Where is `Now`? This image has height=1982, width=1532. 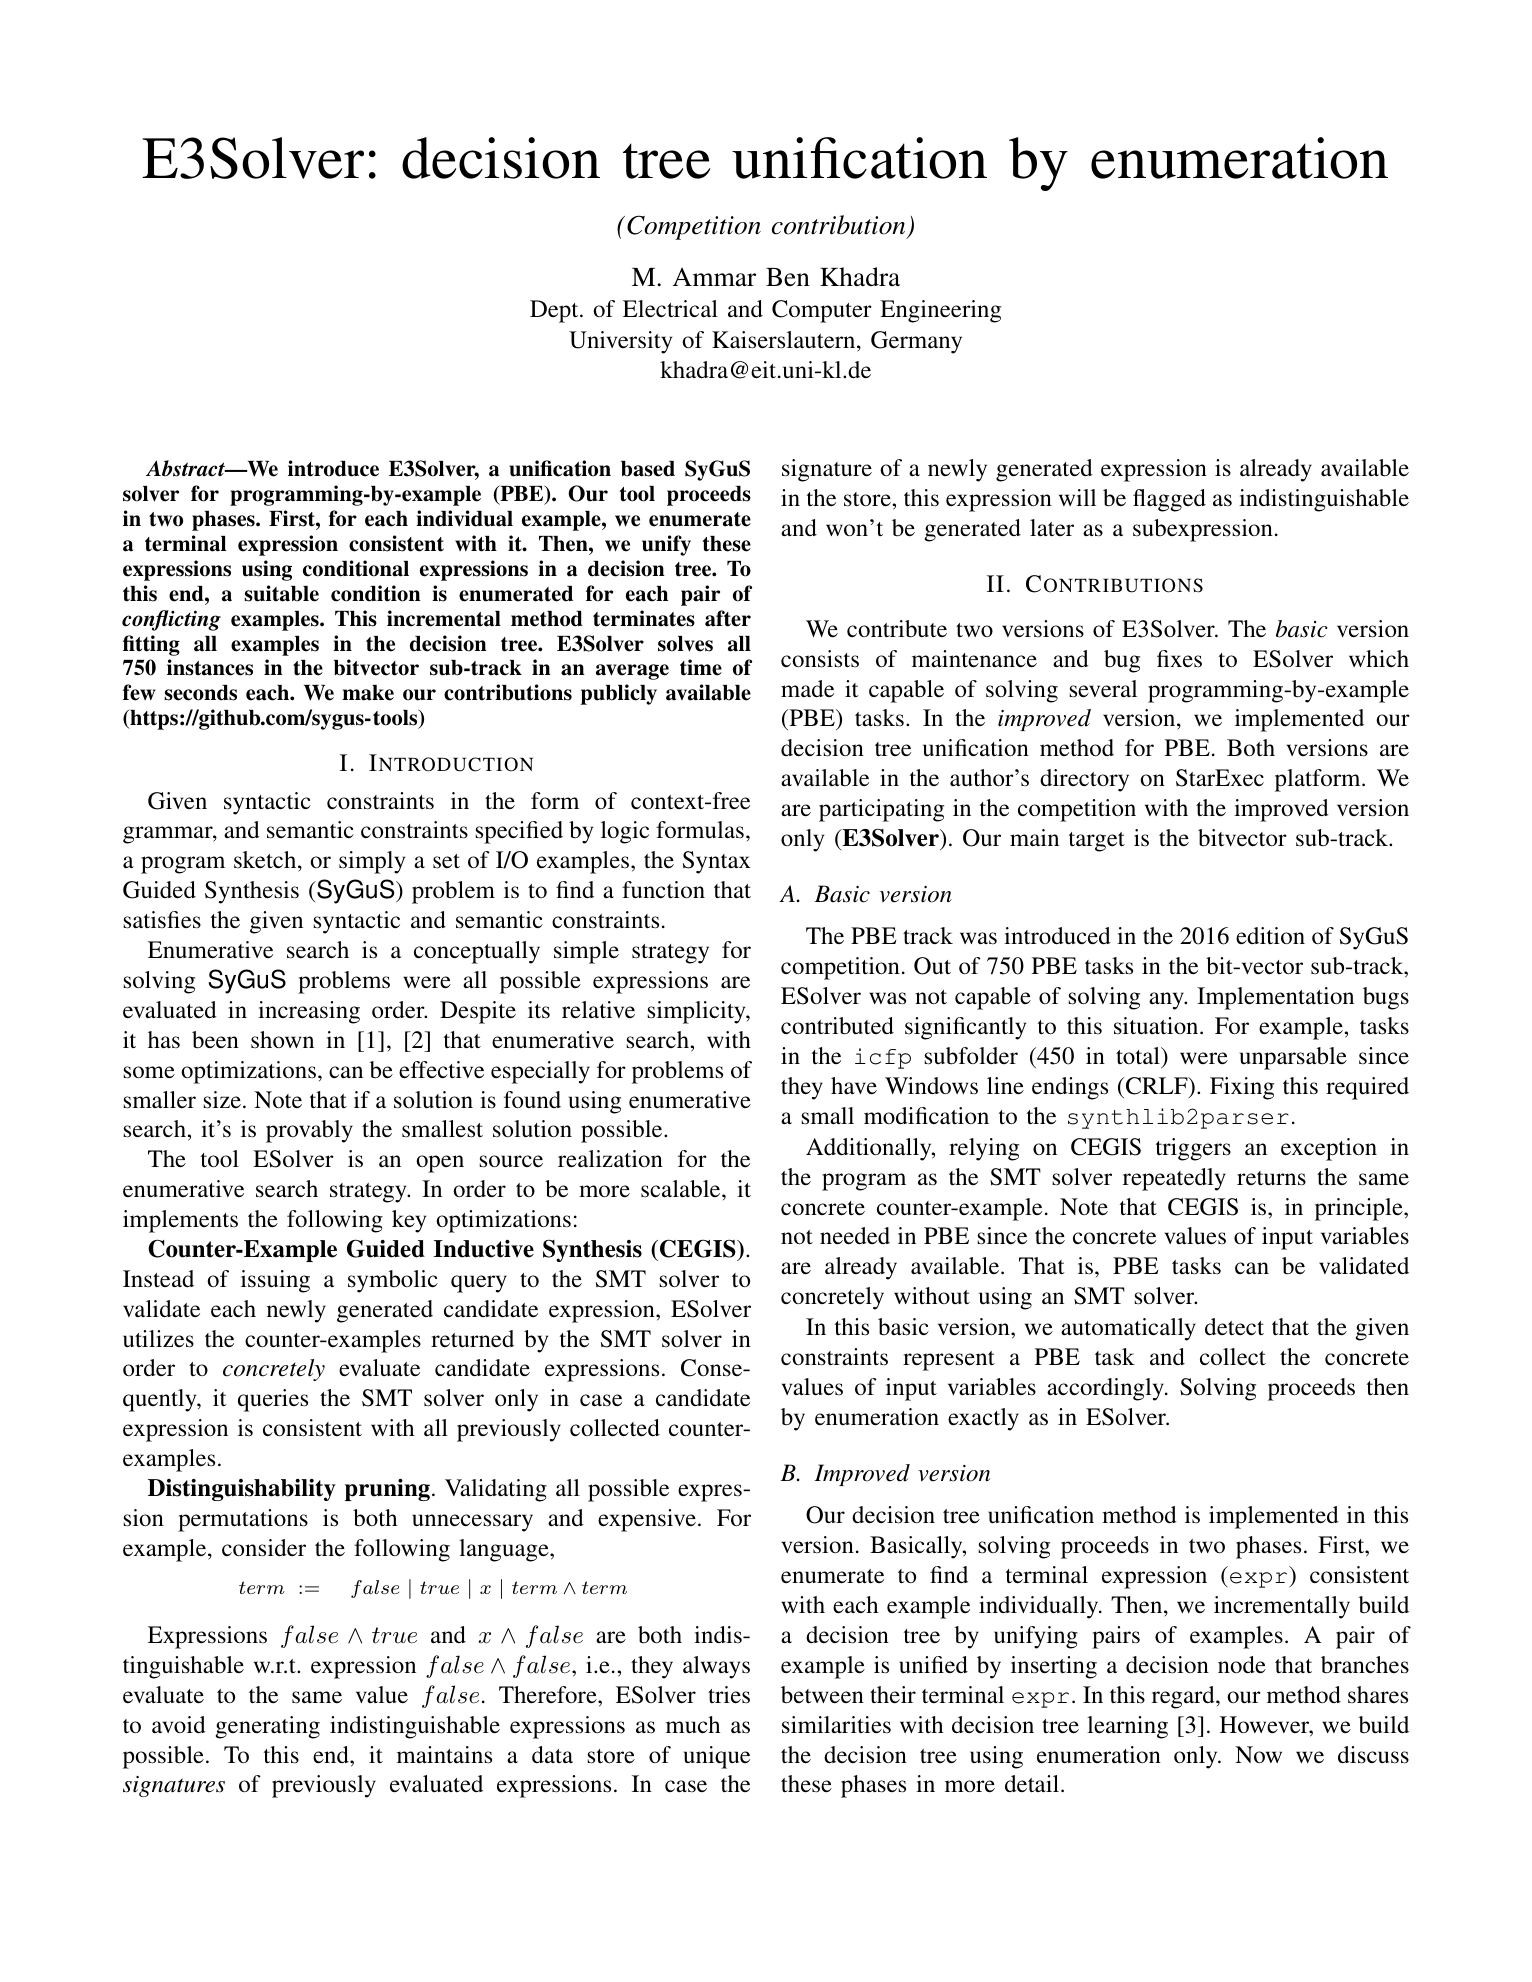
Now is located at coordinates (1258, 1755).
